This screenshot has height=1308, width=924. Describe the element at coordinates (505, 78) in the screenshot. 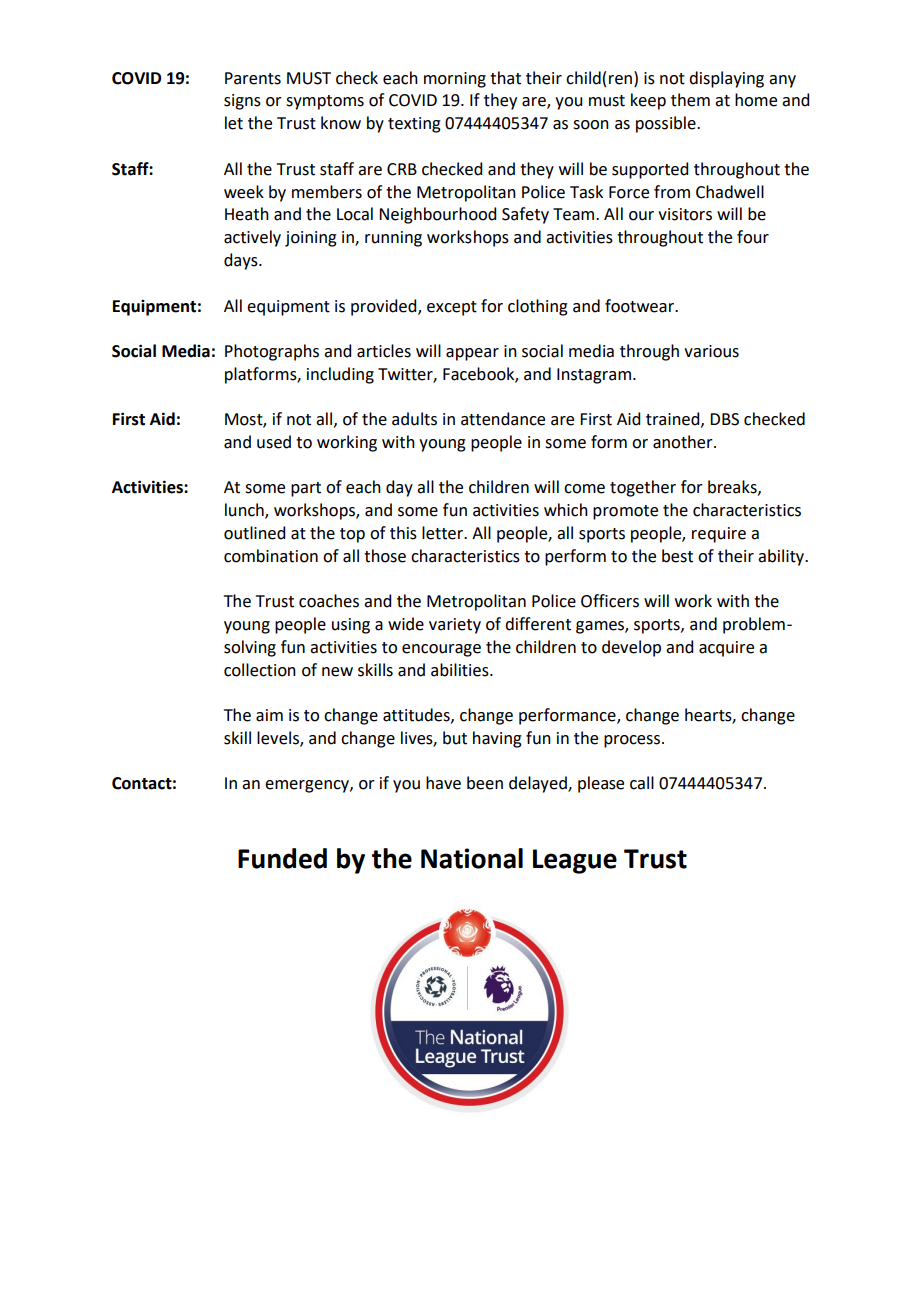

I see `that` at that location.
